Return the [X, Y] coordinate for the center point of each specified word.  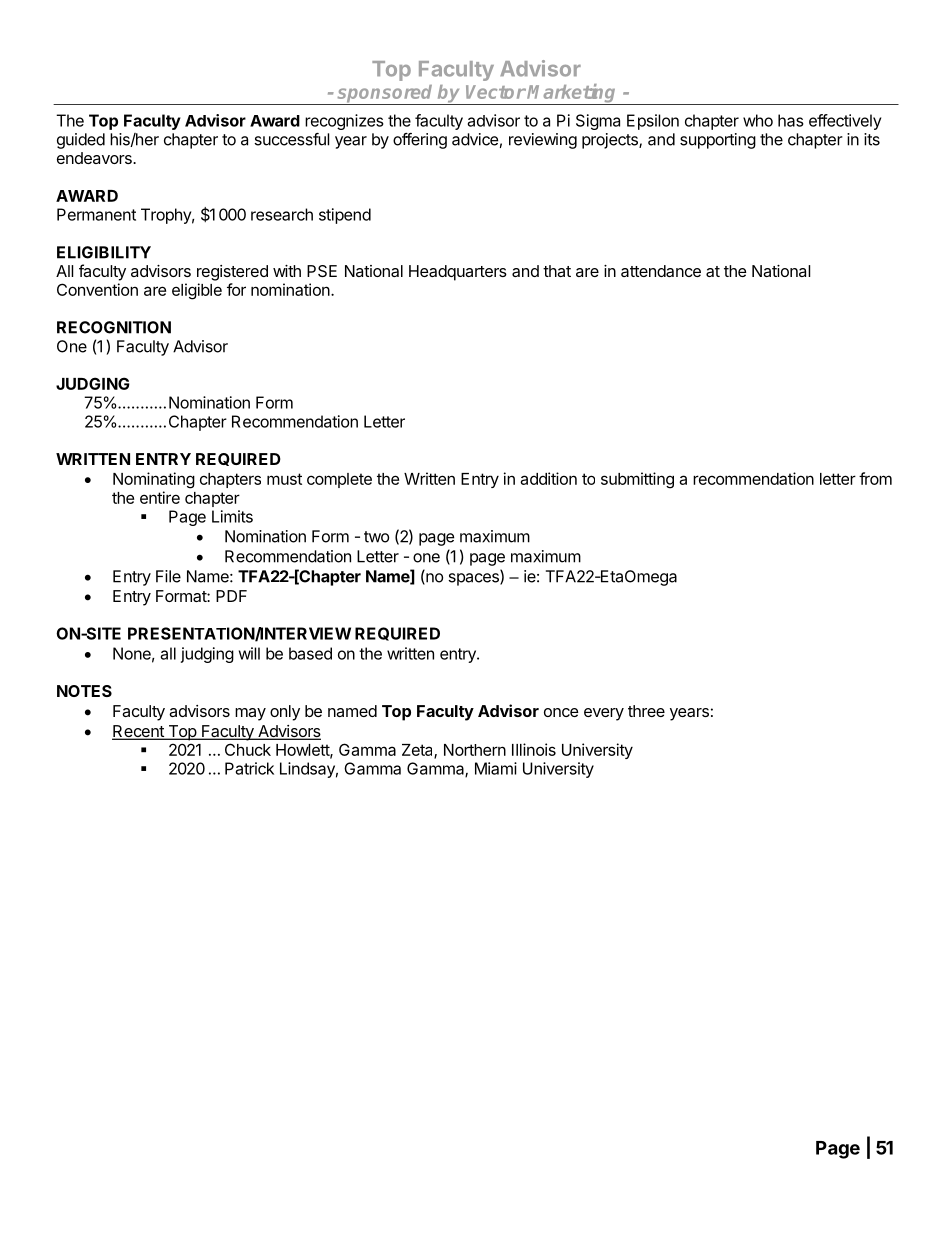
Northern [475, 750]
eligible [197, 291]
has [791, 120]
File [168, 576]
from [875, 478]
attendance [661, 271]
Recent [139, 732]
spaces [474, 579]
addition [548, 478]
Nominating [154, 480]
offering [420, 141]
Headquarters [458, 273]
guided [81, 141]
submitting [637, 480]
